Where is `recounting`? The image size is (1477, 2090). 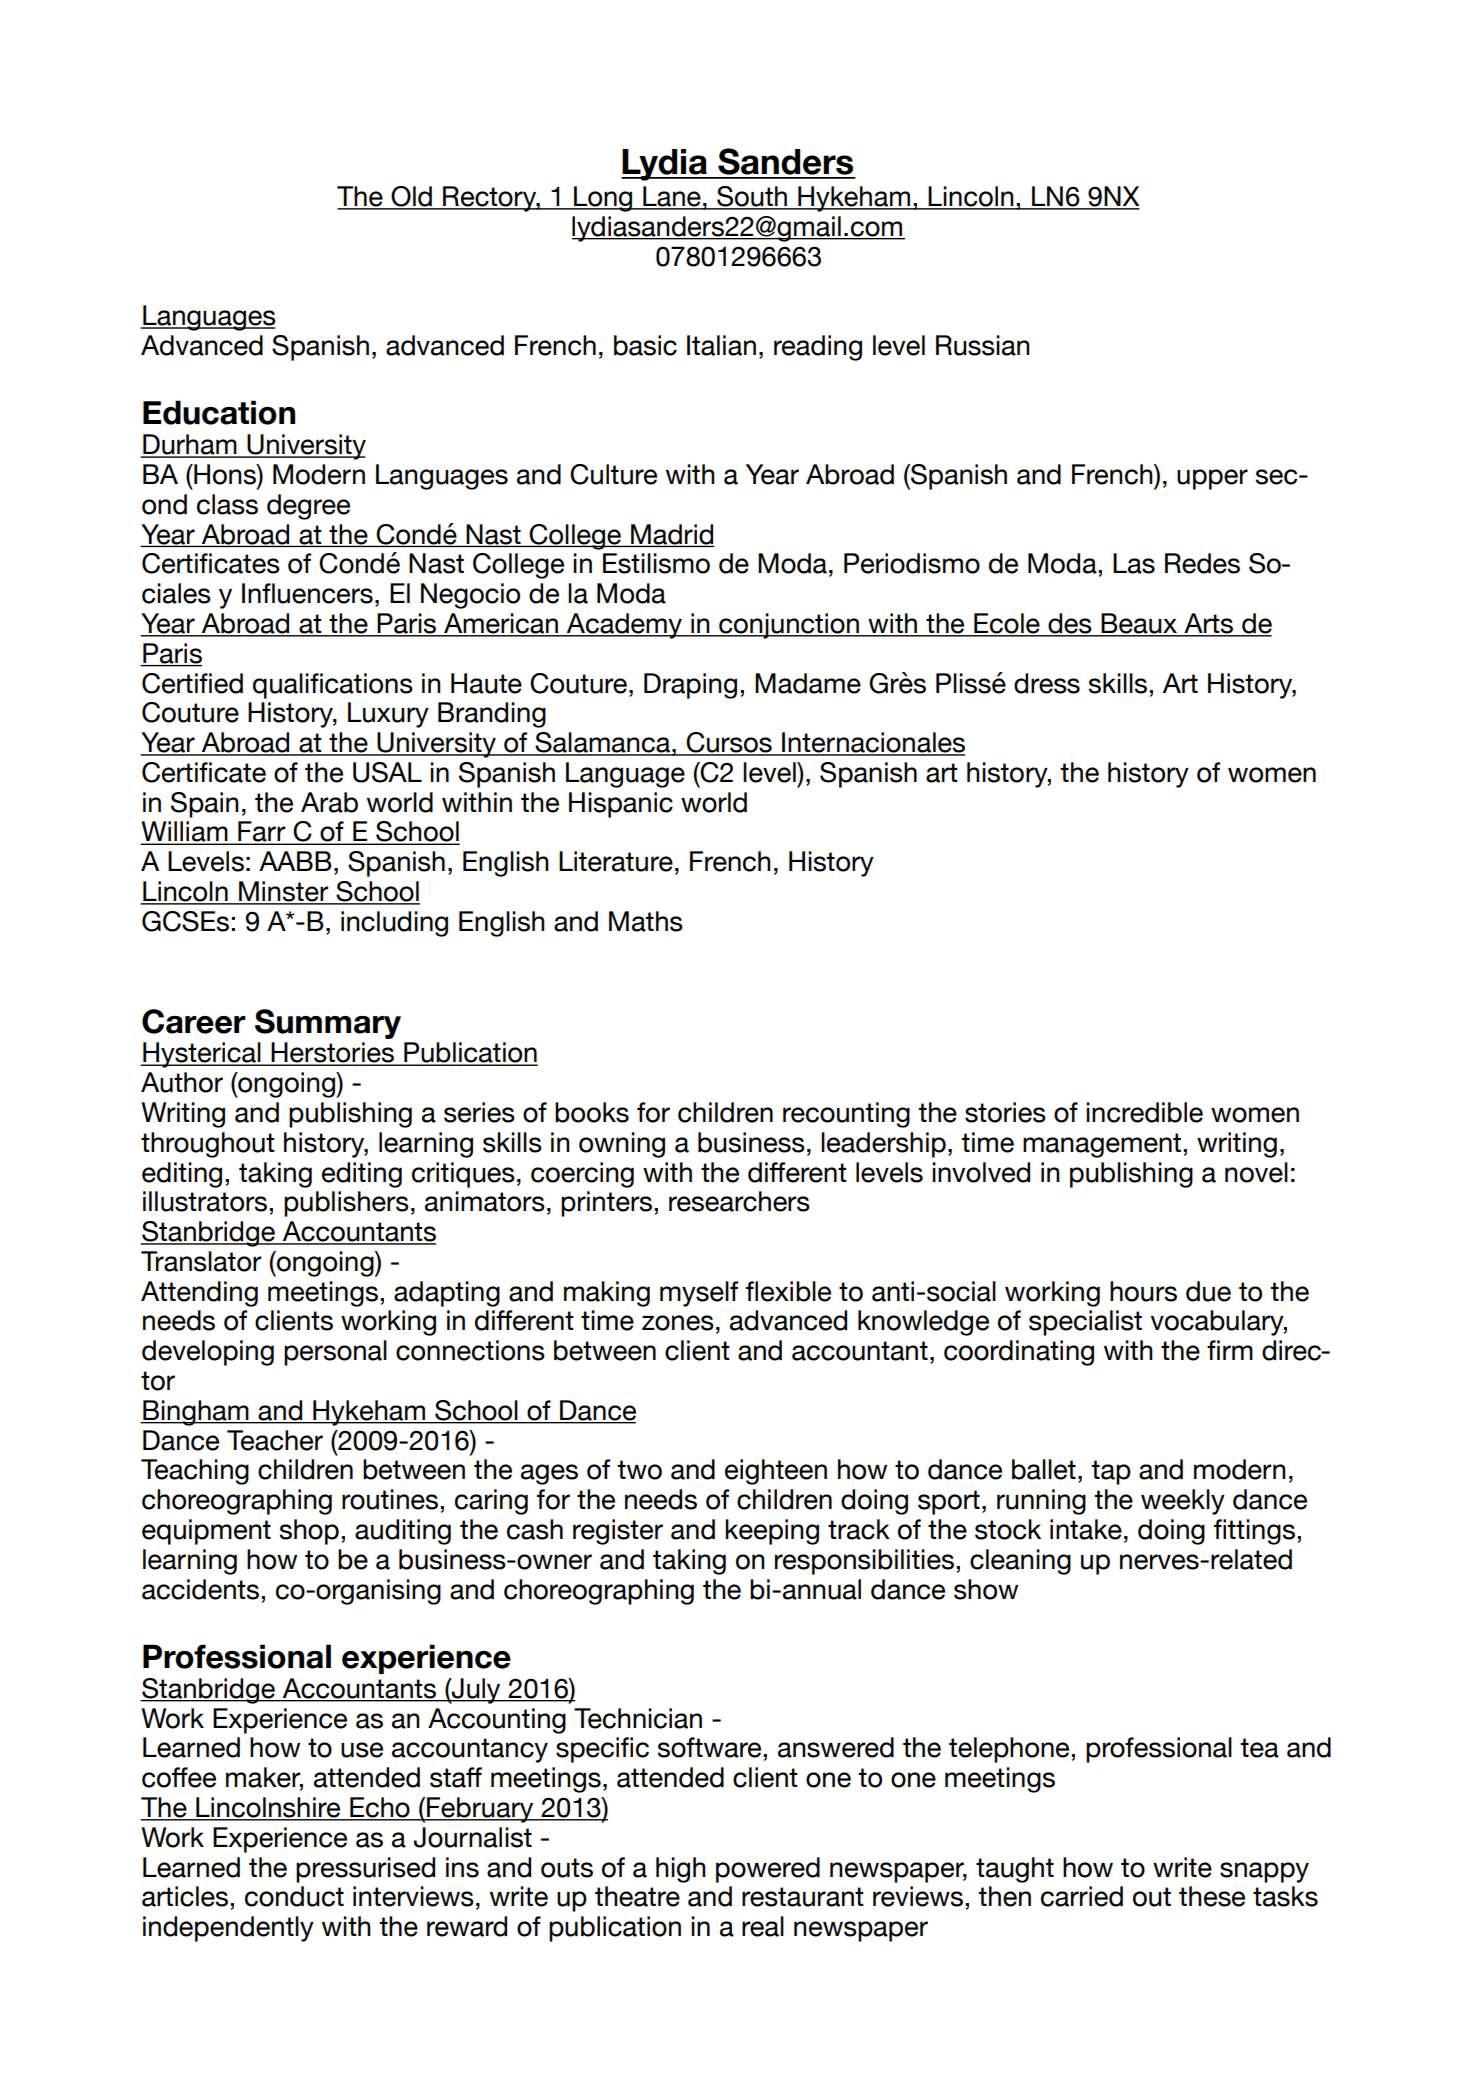
recounting is located at coordinates (846, 1115).
